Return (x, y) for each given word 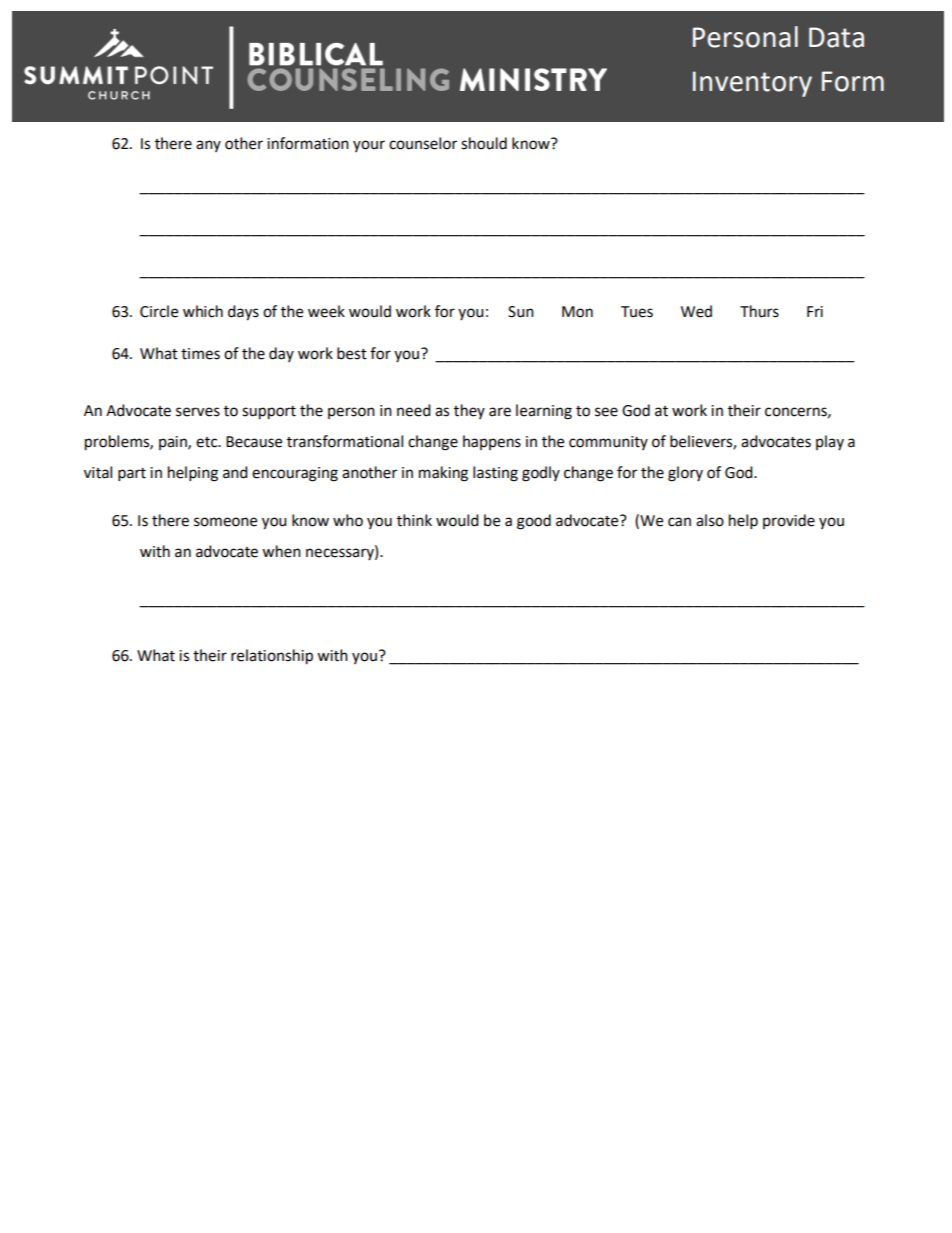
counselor (423, 143)
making (443, 474)
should (484, 143)
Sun (521, 312)
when (281, 551)
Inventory (752, 84)
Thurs (759, 311)
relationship (272, 657)
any (208, 146)
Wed (696, 311)
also (710, 520)
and (235, 472)
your (369, 146)
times (200, 354)
